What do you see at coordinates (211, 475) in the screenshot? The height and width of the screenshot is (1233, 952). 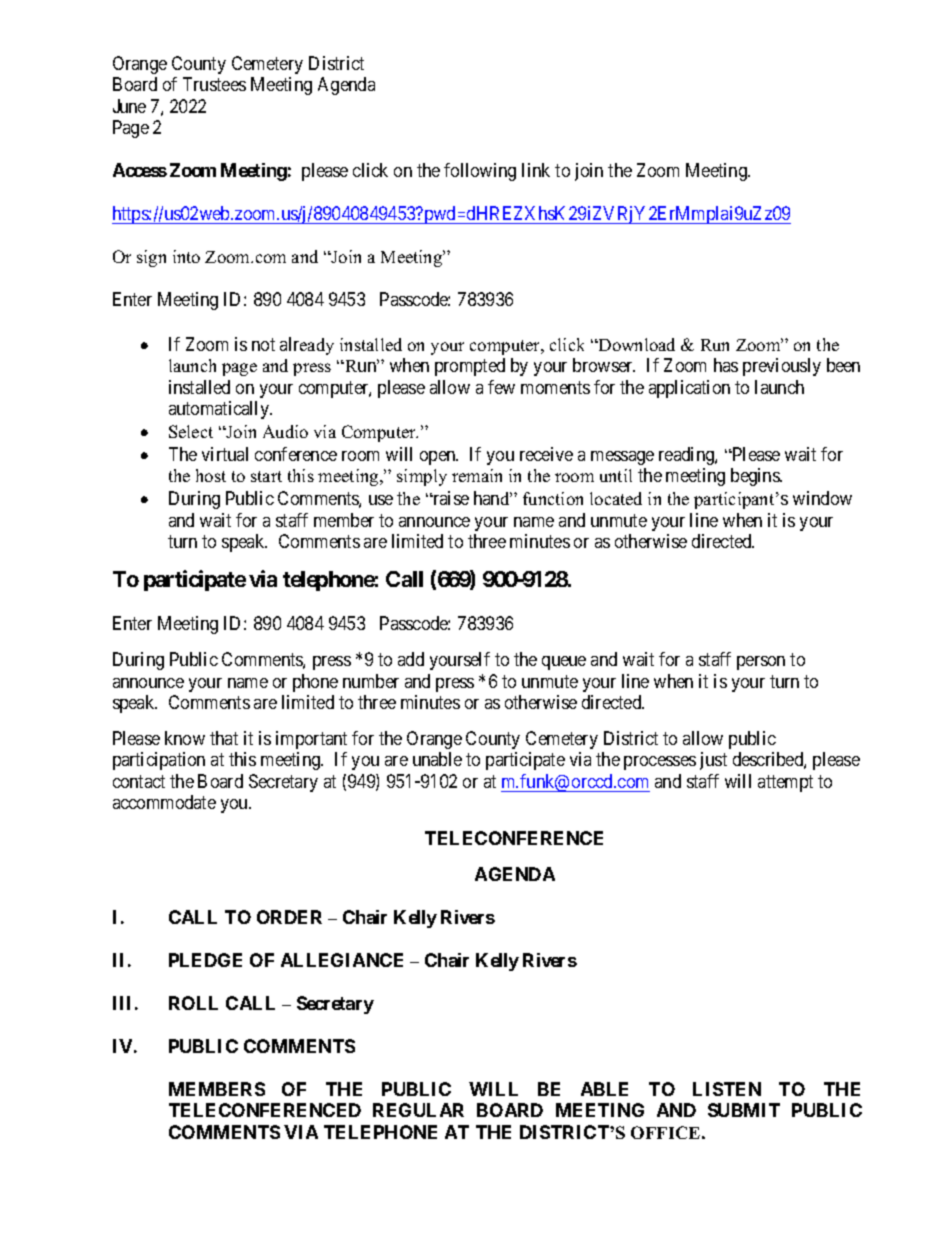 I see `host` at bounding box center [211, 475].
